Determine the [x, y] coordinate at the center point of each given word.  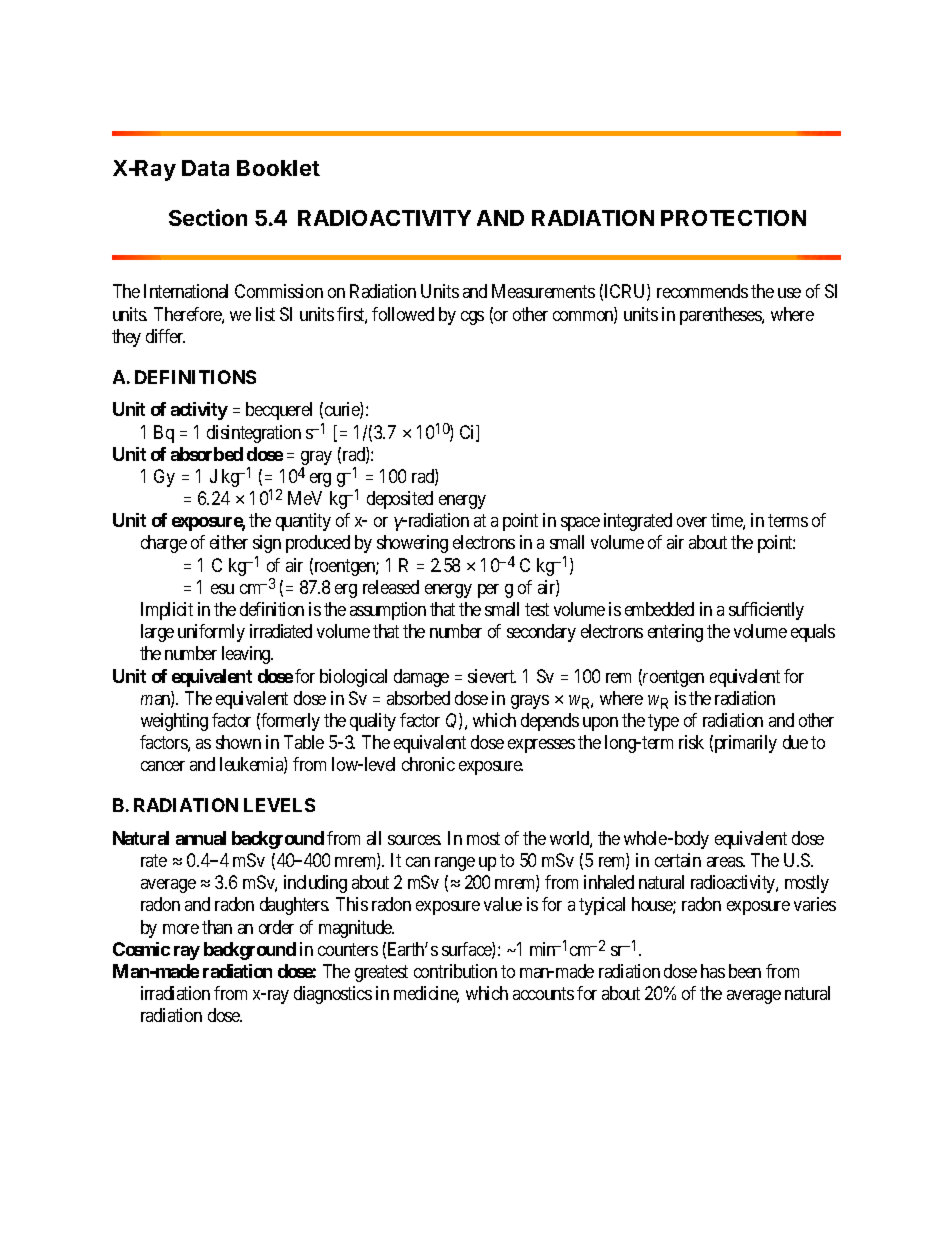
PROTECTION [733, 218]
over [692, 522]
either [229, 542]
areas [725, 862]
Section [208, 217]
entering [675, 633]
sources [414, 840]
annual [201, 838]
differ [165, 336]
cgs [472, 318]
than [217, 927]
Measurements [543, 291]
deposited [400, 500]
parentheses [721, 316]
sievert [492, 676]
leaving [247, 655]
